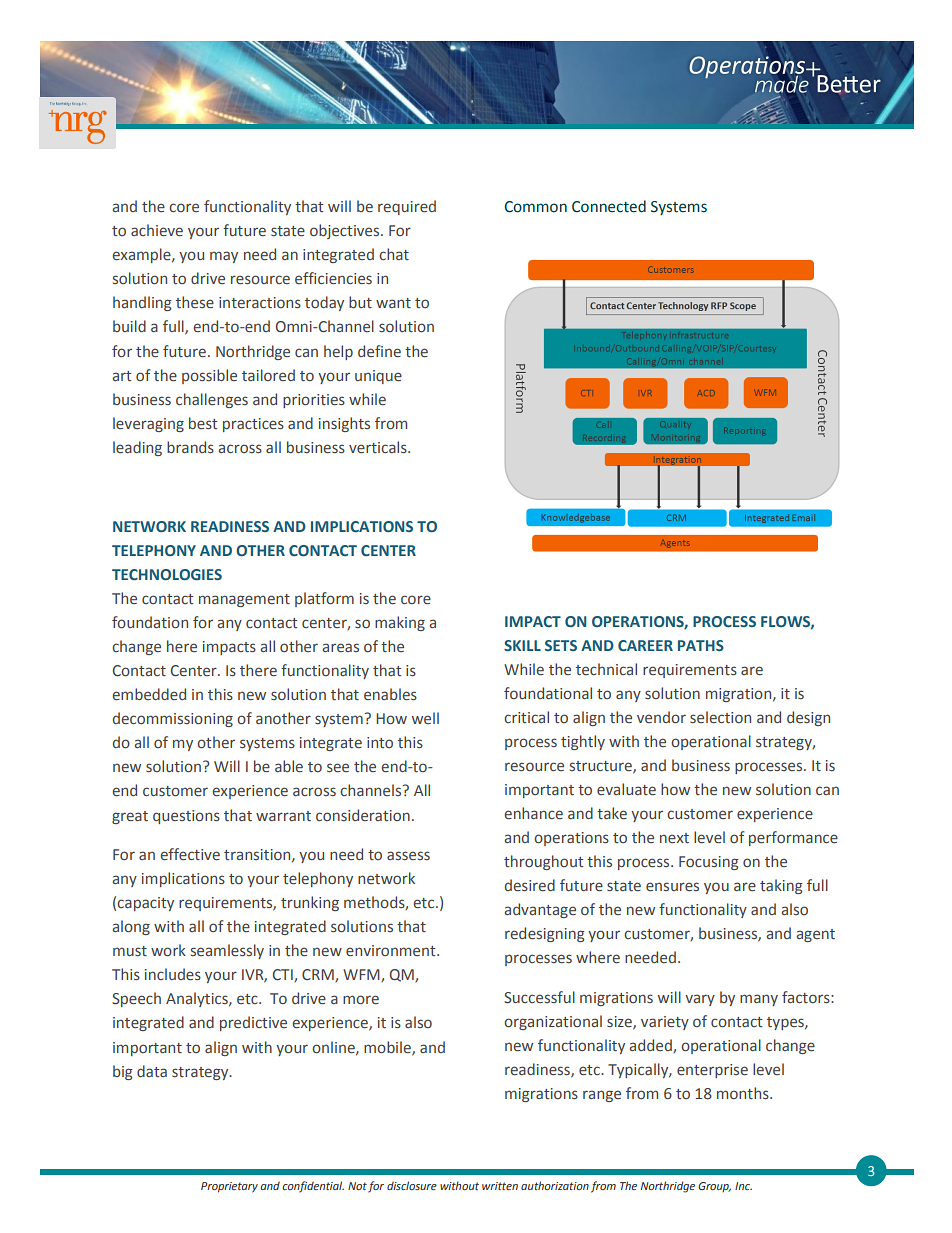 The width and height of the image is (952, 1233). What do you see at coordinates (173, 719) in the image?
I see `decommissioning` at bounding box center [173, 719].
